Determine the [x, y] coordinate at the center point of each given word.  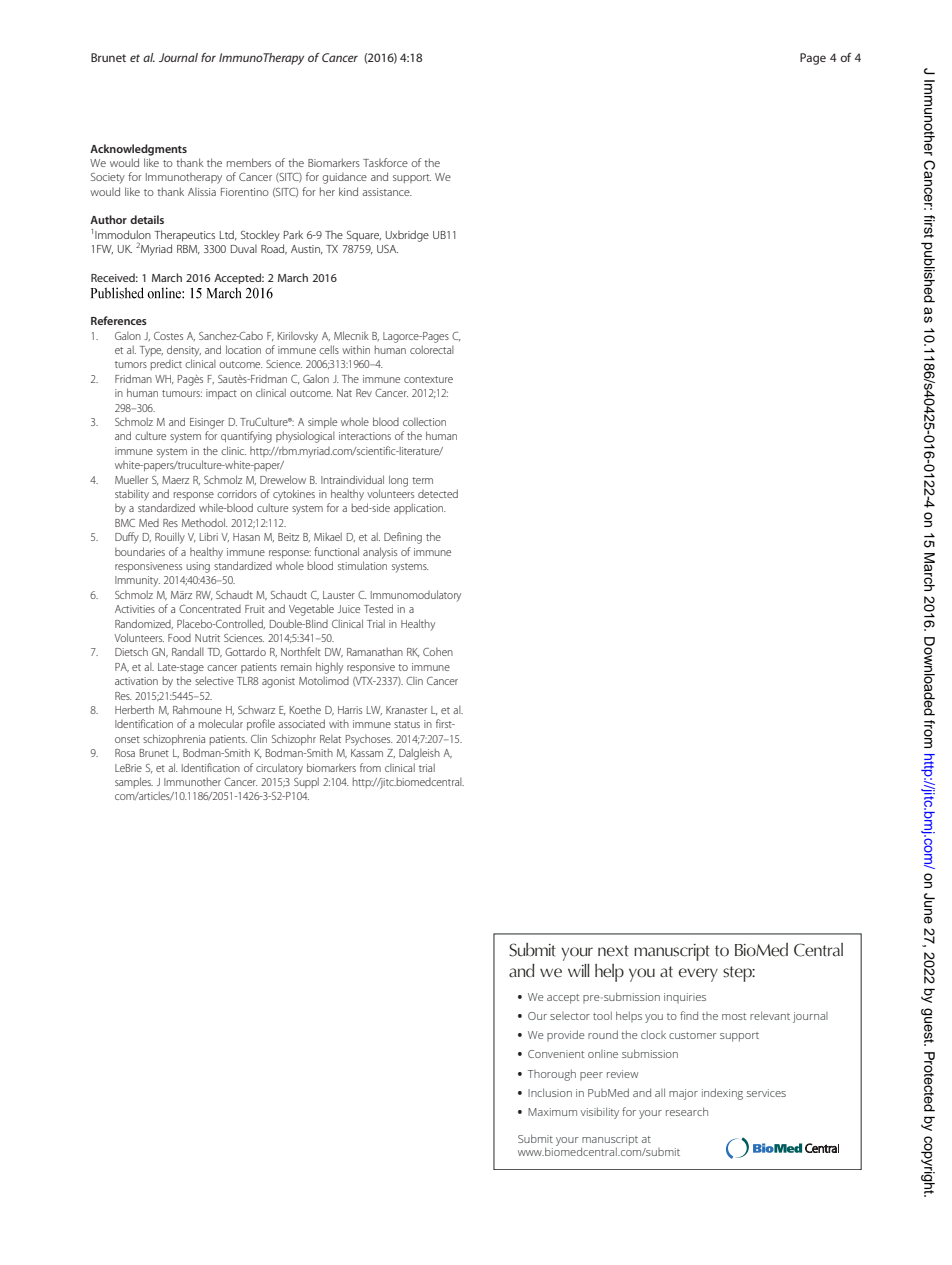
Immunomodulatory [416, 596]
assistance [387, 192]
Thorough [552, 1075]
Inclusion [550, 1092]
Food [179, 638]
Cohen [438, 652]
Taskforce [385, 162]
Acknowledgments [138, 150]
